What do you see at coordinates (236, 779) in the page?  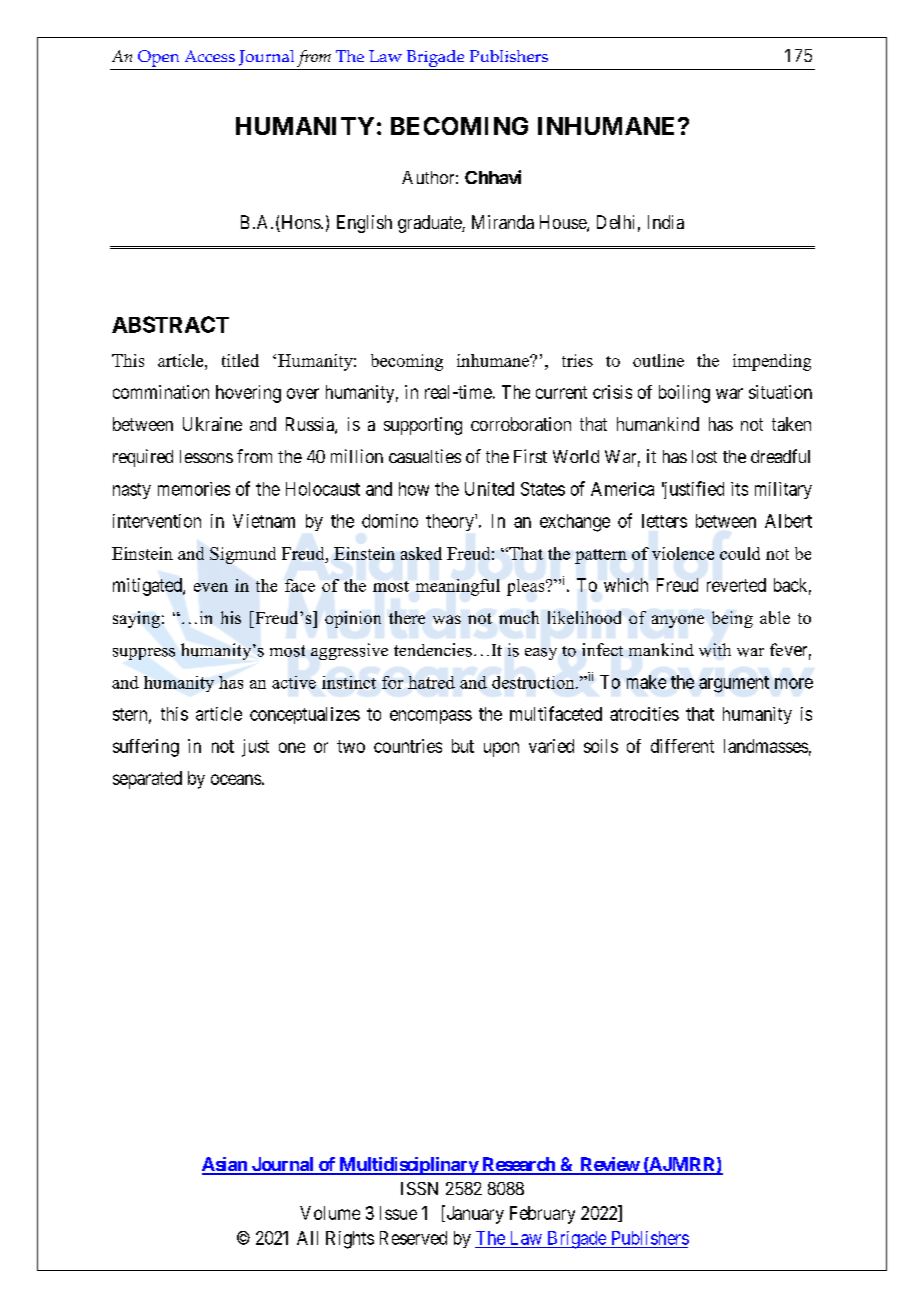 I see `oceans` at bounding box center [236, 779].
